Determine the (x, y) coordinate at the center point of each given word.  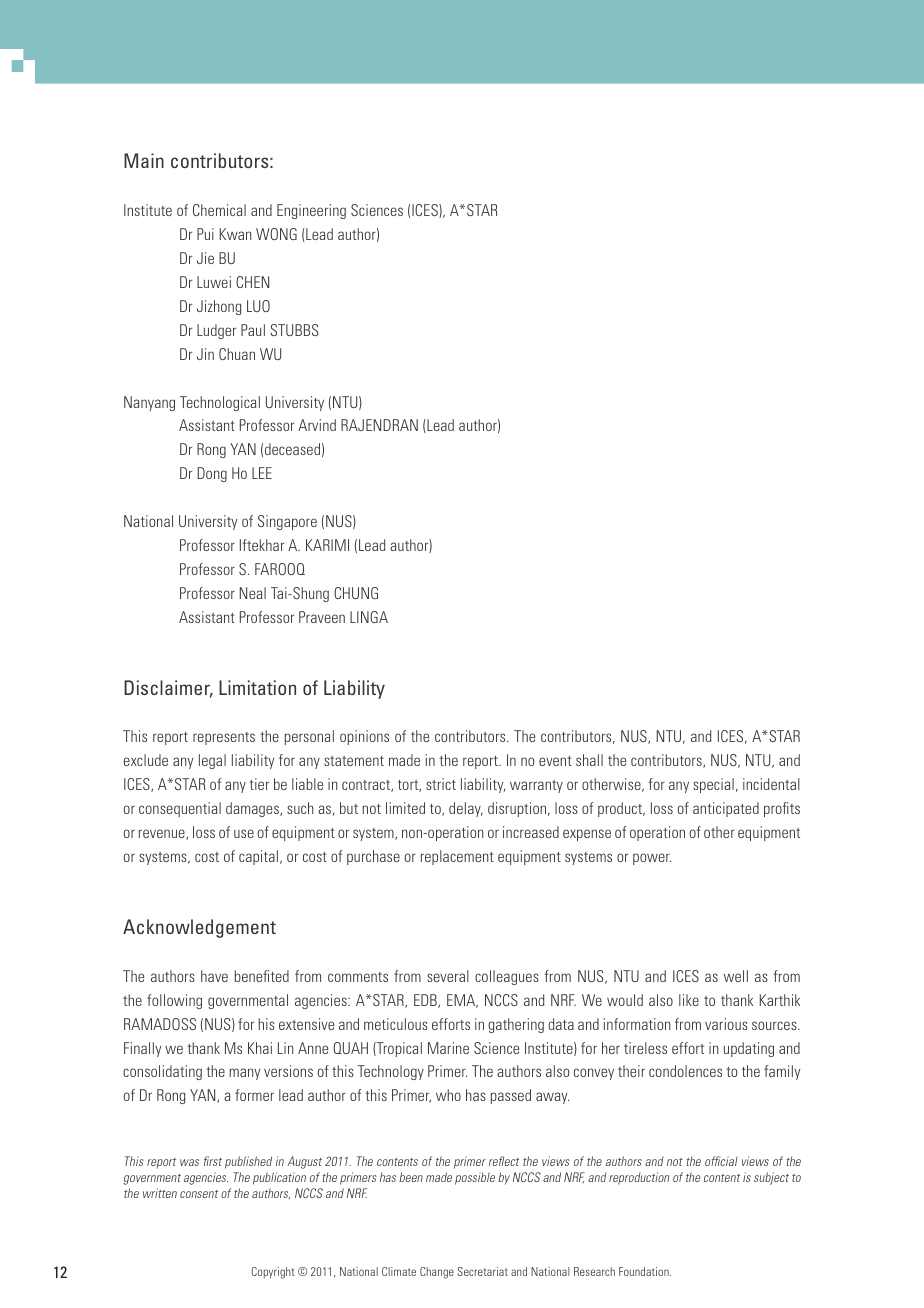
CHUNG (356, 593)
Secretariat (483, 1271)
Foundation (645, 1271)
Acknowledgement (199, 928)
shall (589, 760)
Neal (252, 593)
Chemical (219, 210)
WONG (276, 234)
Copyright (273, 1273)
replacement (457, 857)
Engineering (311, 211)
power (652, 859)
